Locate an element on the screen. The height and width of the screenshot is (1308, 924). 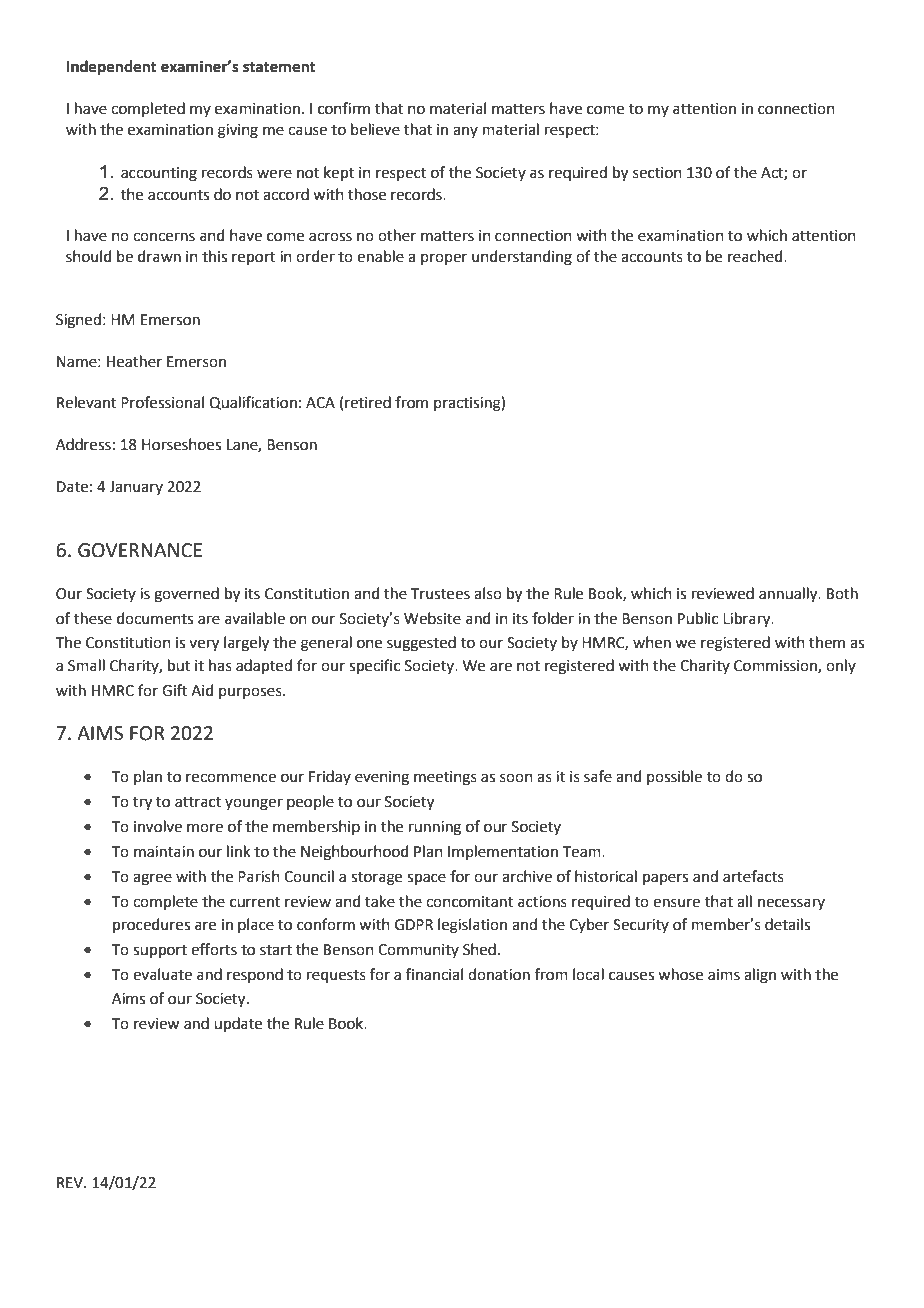
Shed is located at coordinates (479, 949).
